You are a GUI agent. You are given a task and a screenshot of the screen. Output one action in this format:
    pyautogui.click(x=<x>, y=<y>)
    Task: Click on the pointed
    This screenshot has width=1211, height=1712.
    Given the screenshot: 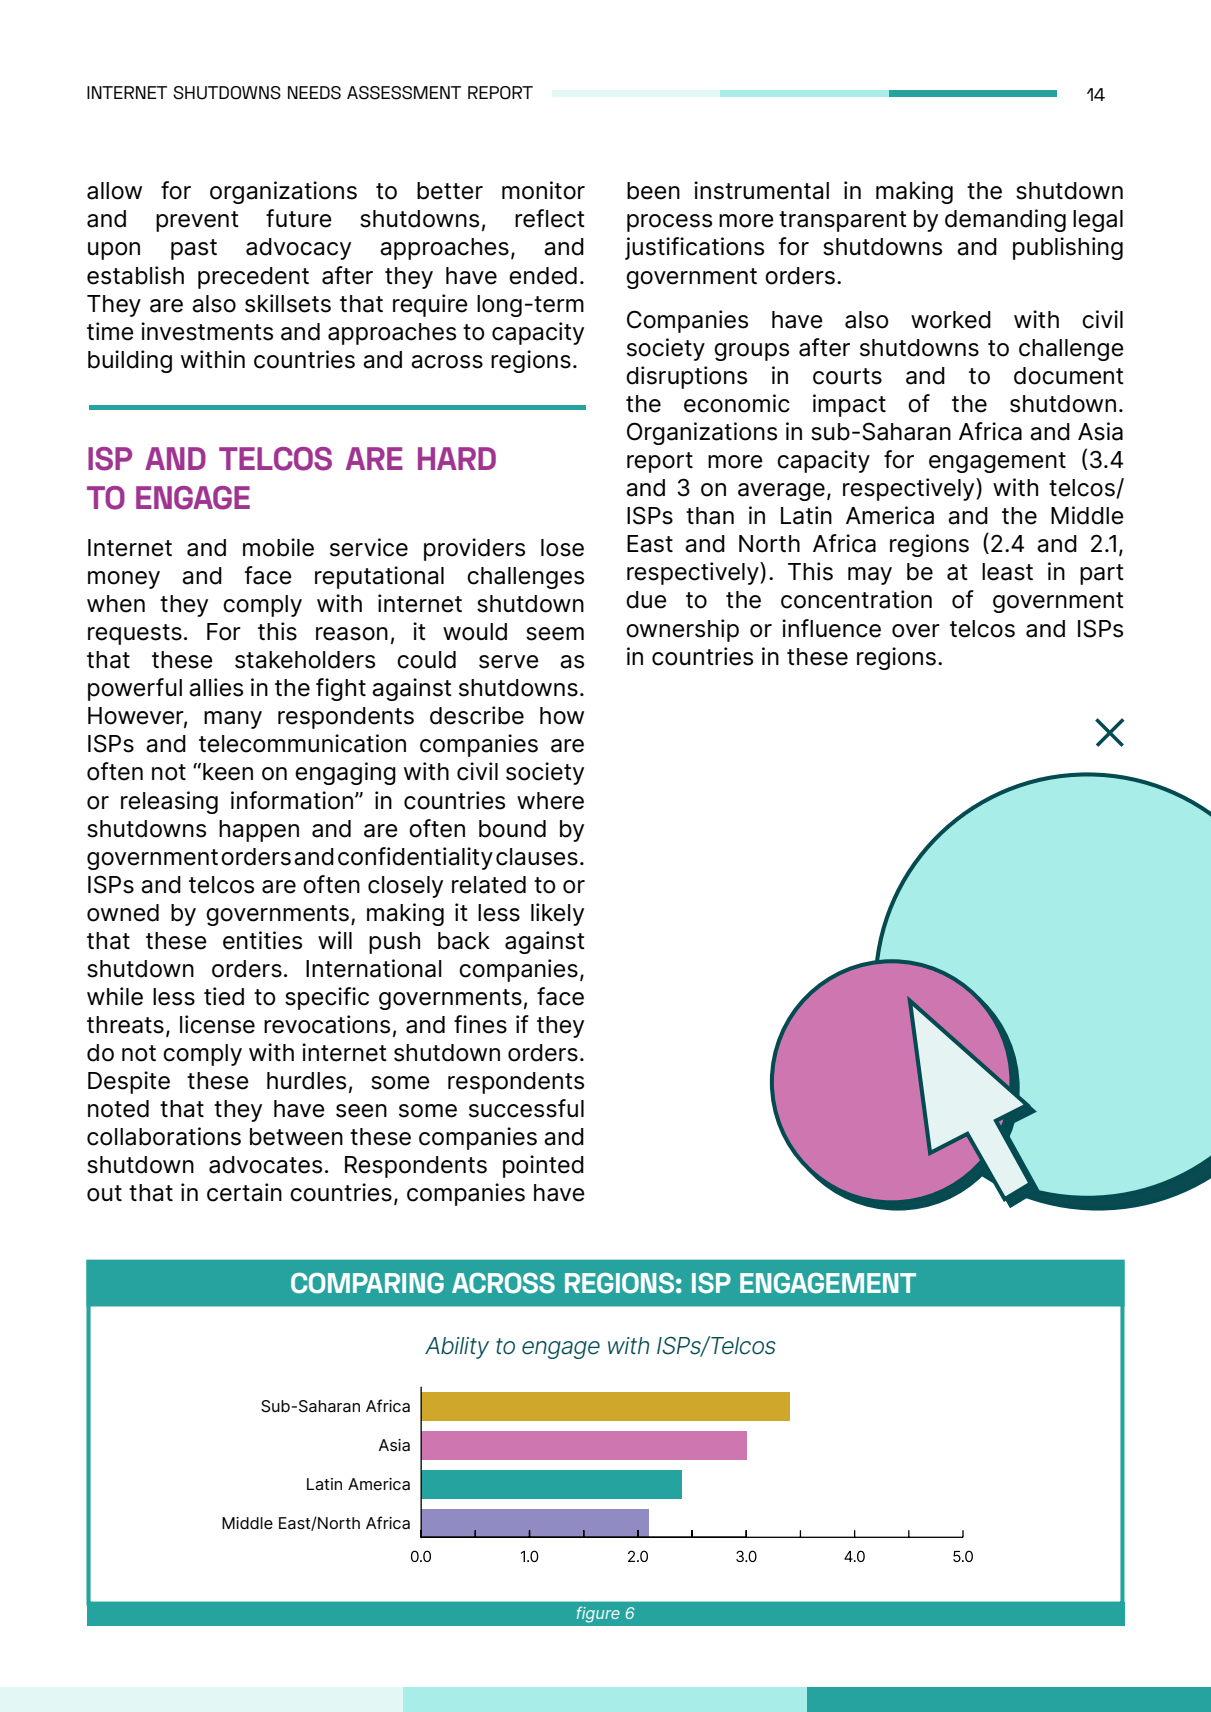 What is the action you would take?
    pyautogui.click(x=543, y=1166)
